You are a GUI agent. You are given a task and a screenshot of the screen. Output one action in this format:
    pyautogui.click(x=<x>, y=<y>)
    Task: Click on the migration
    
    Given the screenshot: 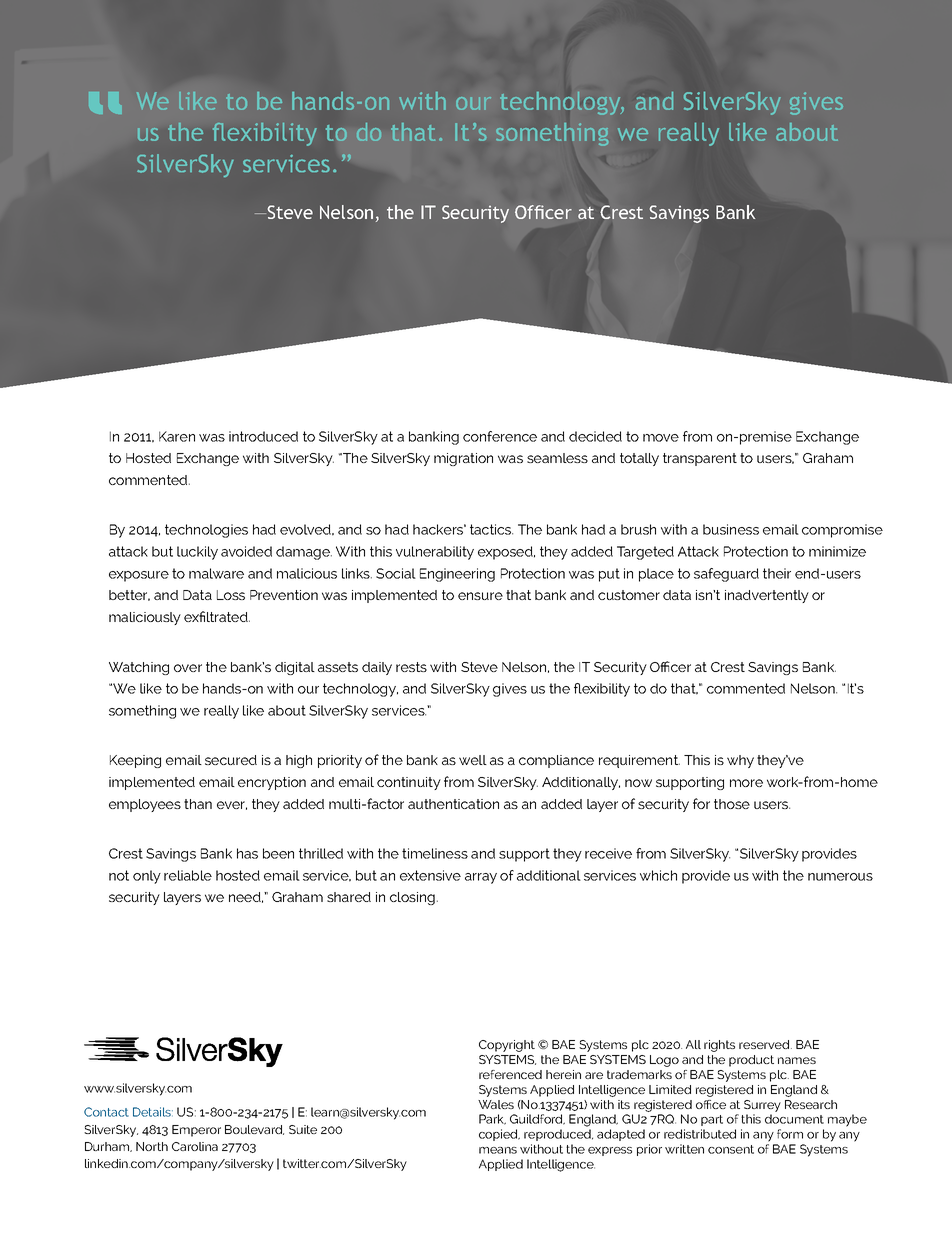 What is the action you would take?
    pyautogui.click(x=463, y=459)
